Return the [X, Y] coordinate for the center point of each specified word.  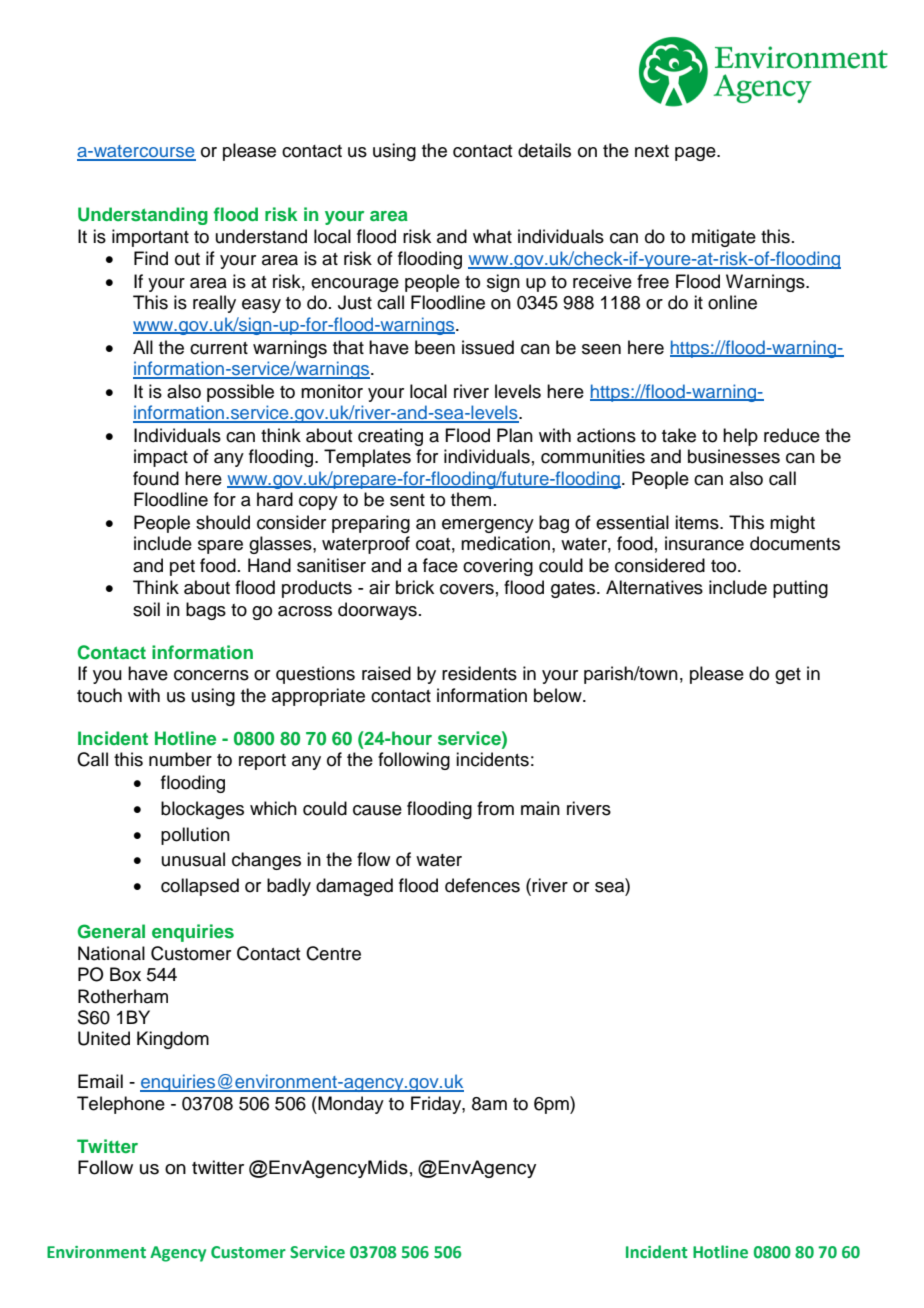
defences [482, 885]
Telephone [121, 1105]
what [492, 236]
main [540, 808]
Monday [350, 1105]
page [696, 154]
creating [390, 437]
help [740, 437]
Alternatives [654, 587]
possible [240, 393]
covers [467, 589]
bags [206, 611]
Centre [333, 953]
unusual [193, 859]
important [150, 238]
